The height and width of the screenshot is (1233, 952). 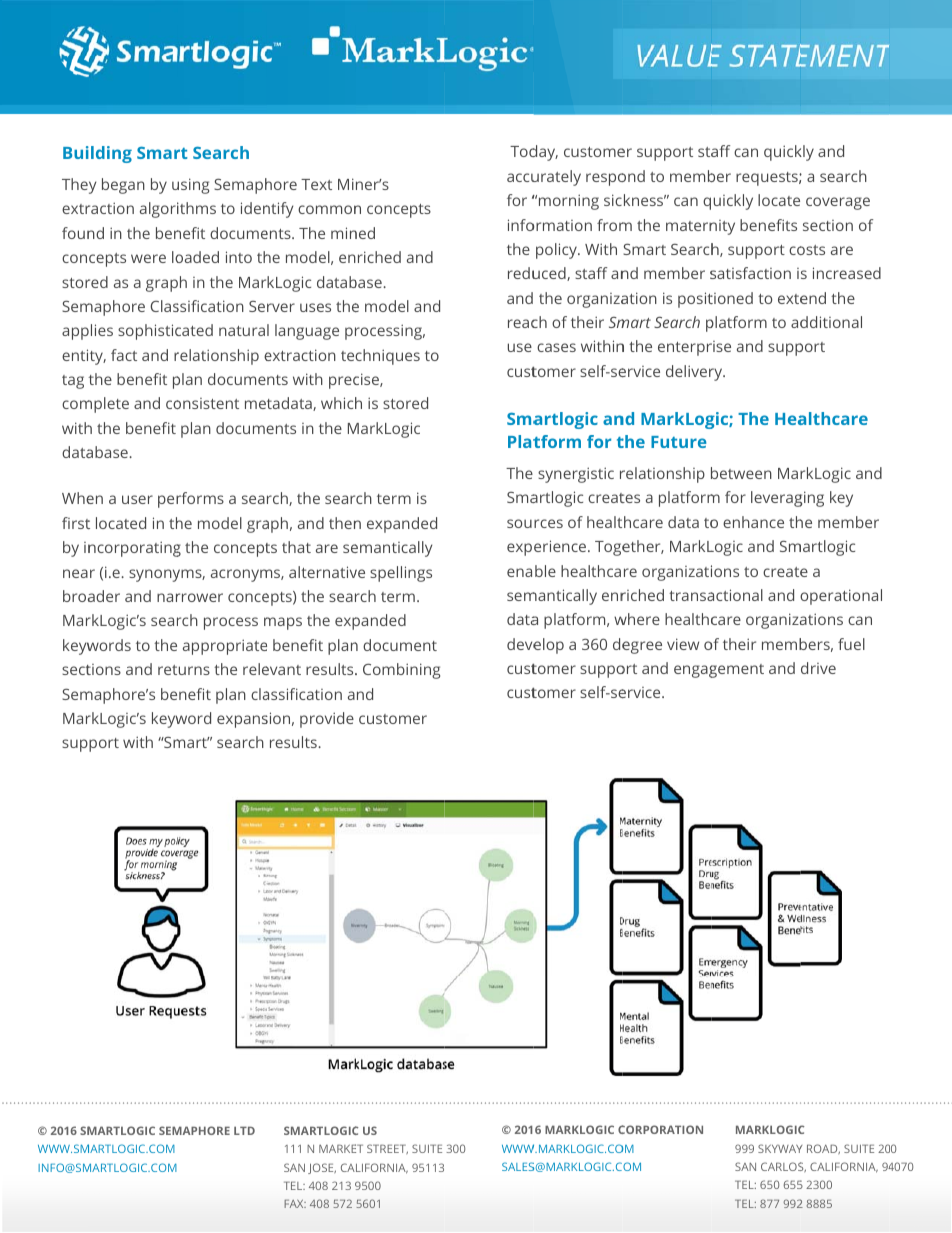 What do you see at coordinates (680, 55) in the screenshot?
I see `VALUE` at bounding box center [680, 55].
